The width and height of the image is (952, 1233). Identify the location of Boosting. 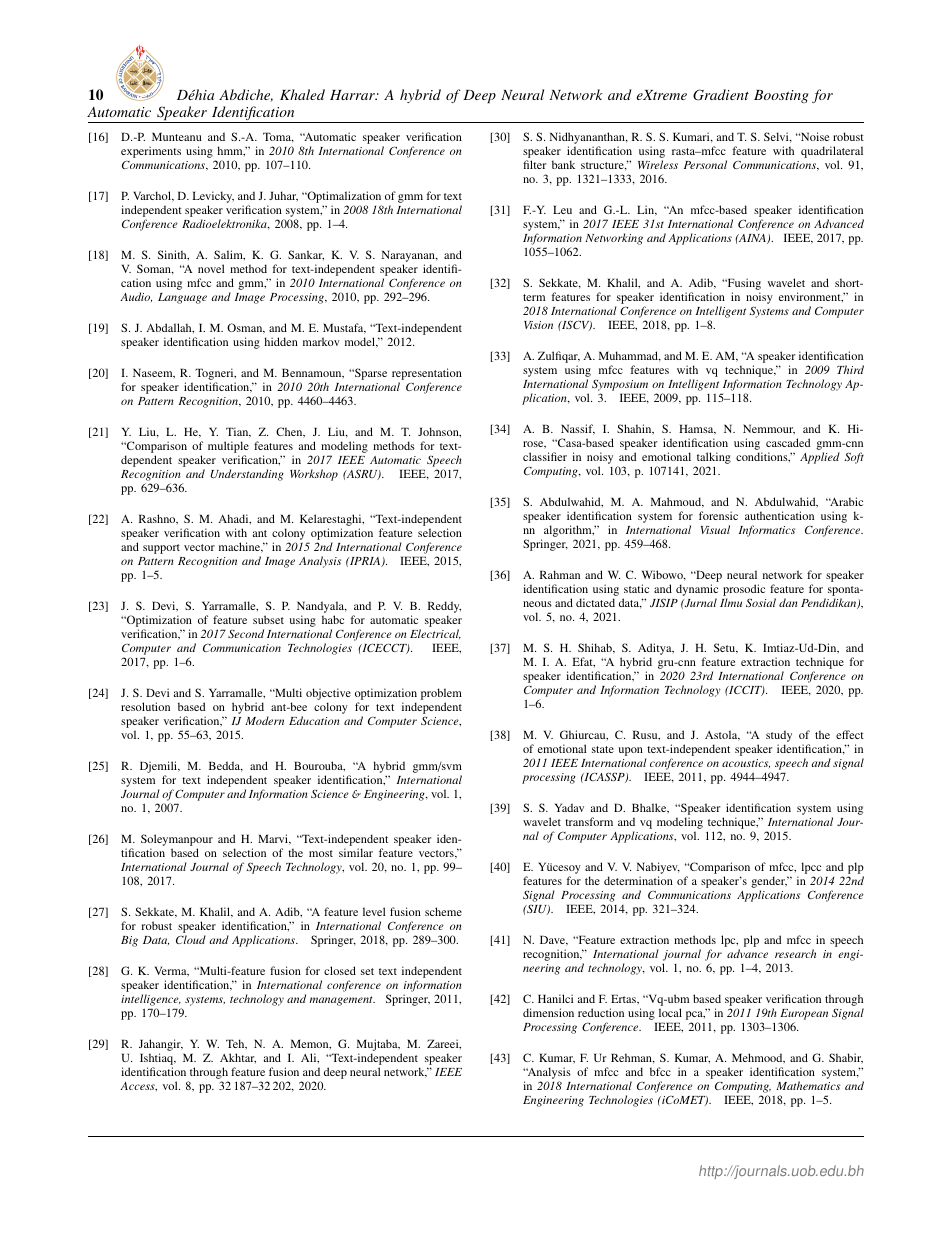
(781, 96).
